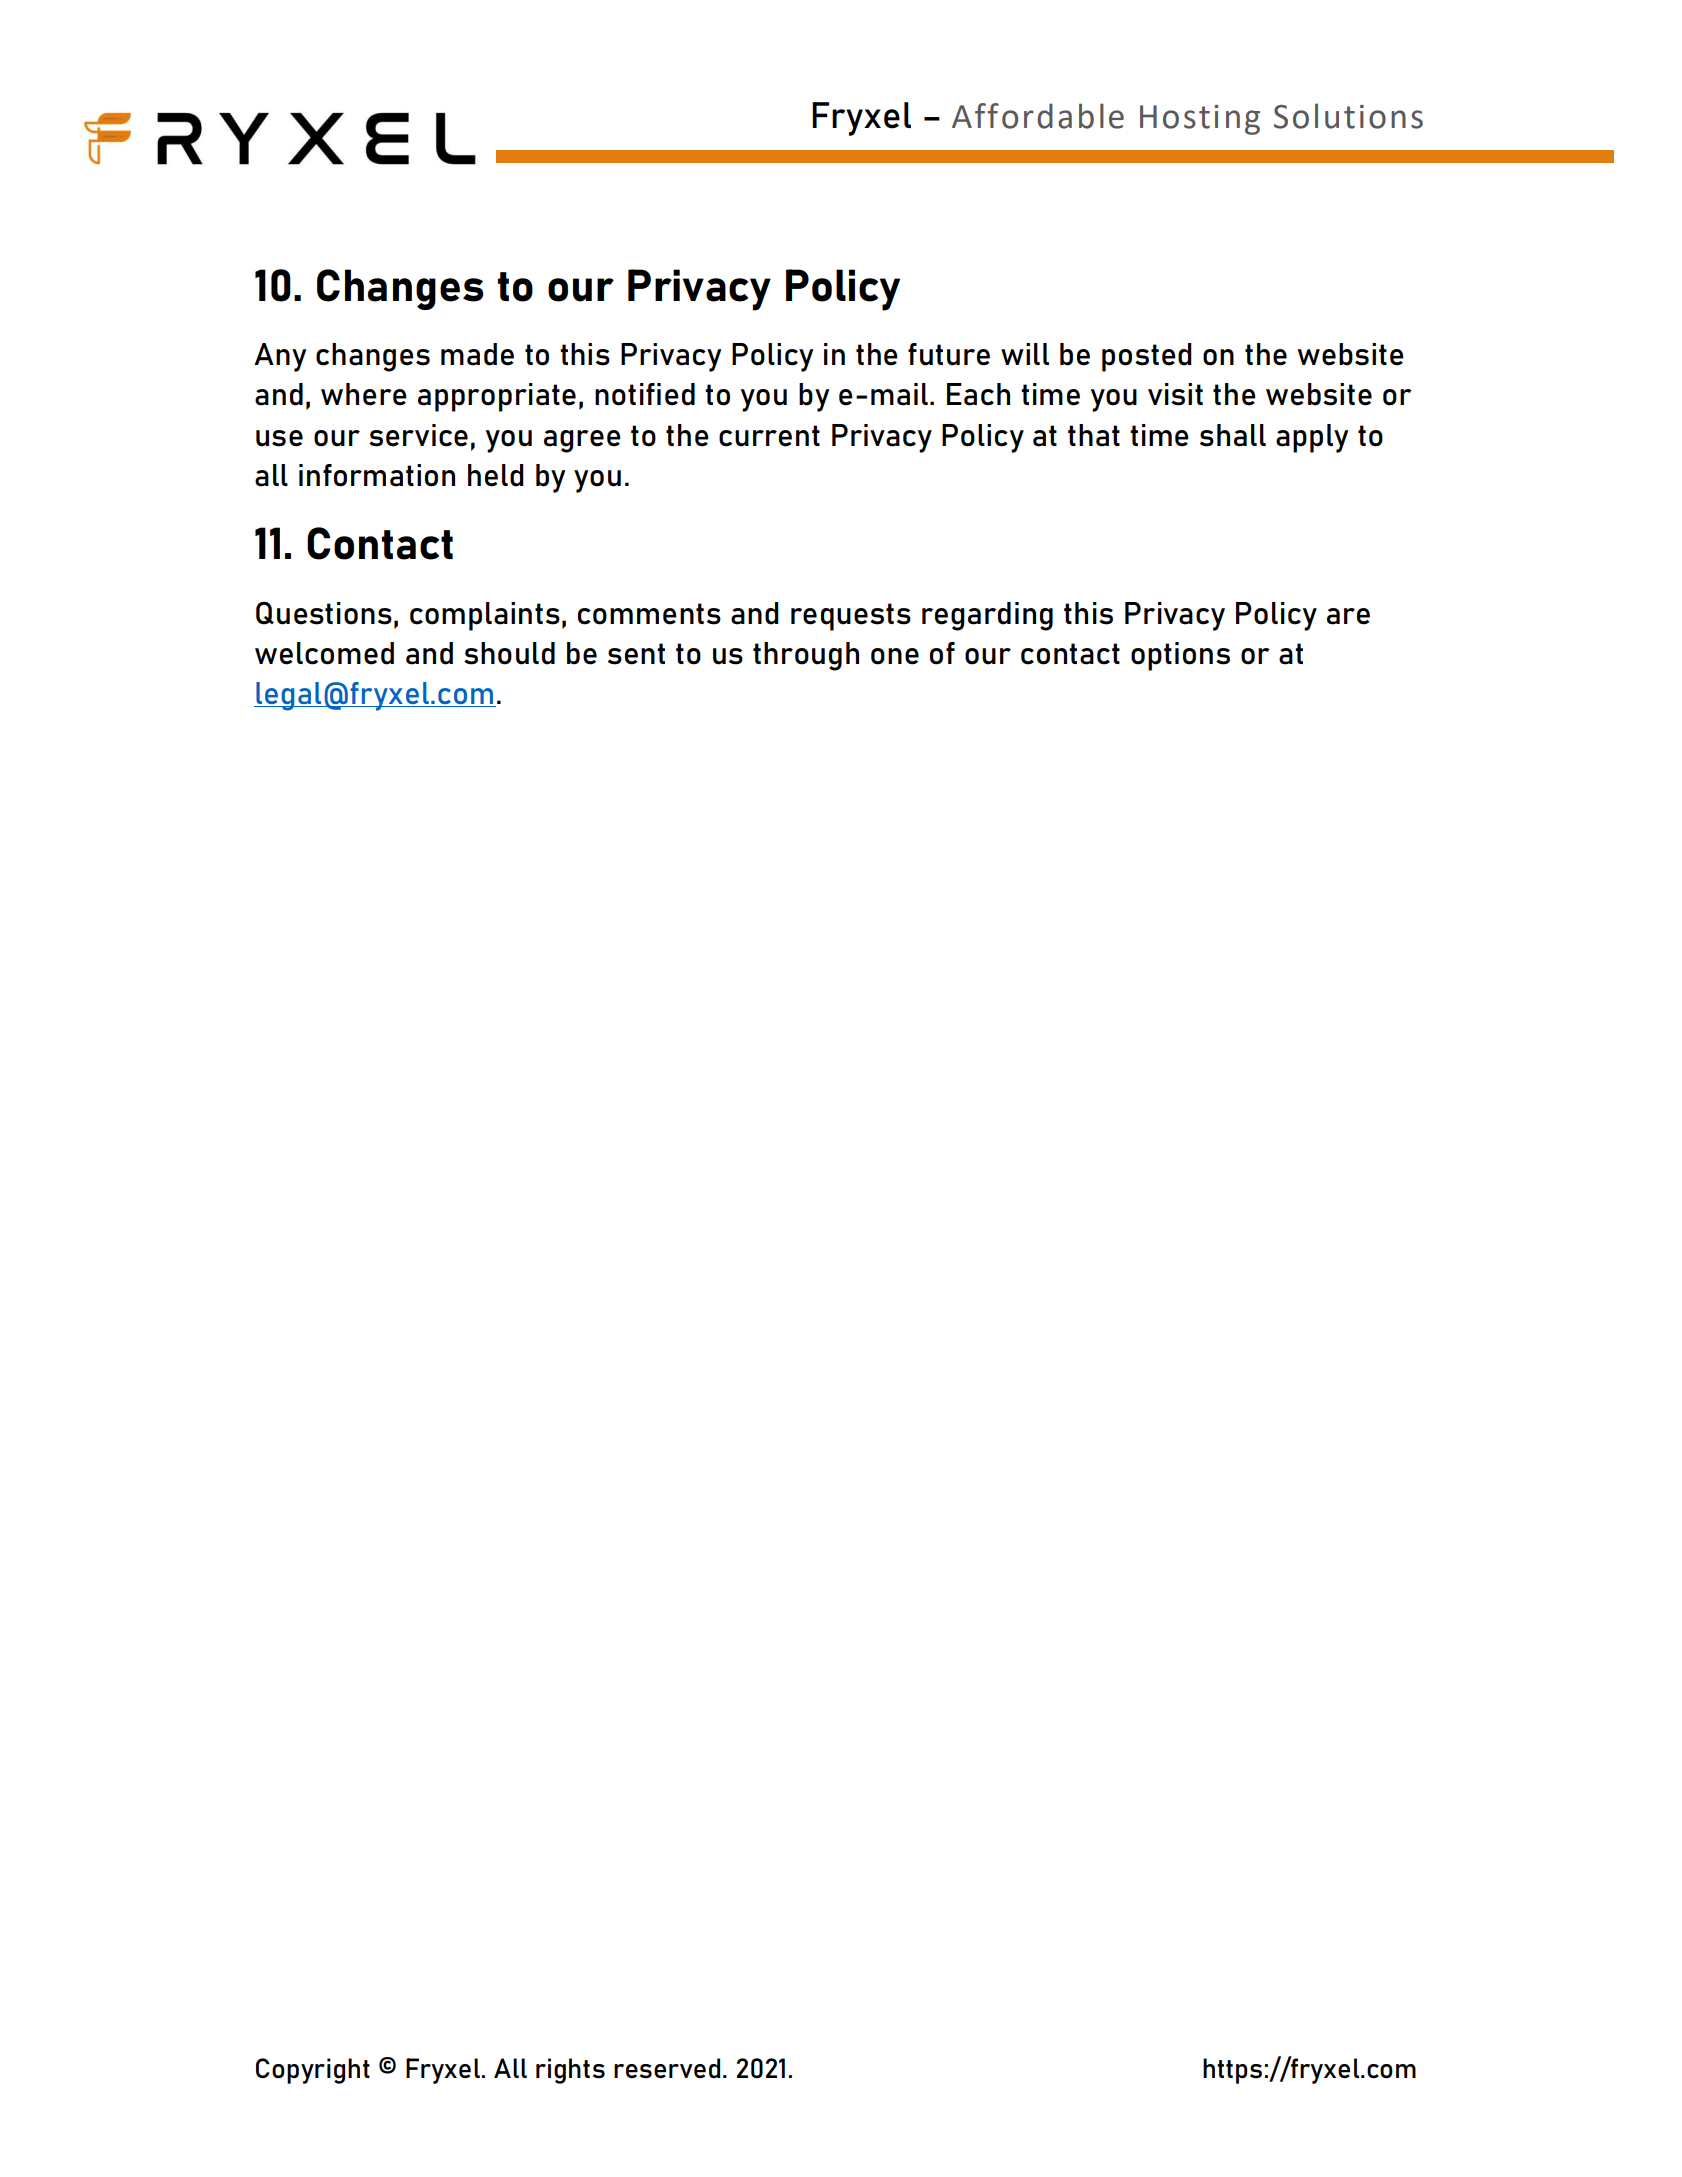  Describe the element at coordinates (1200, 120) in the page. I see `Hosting` at that location.
